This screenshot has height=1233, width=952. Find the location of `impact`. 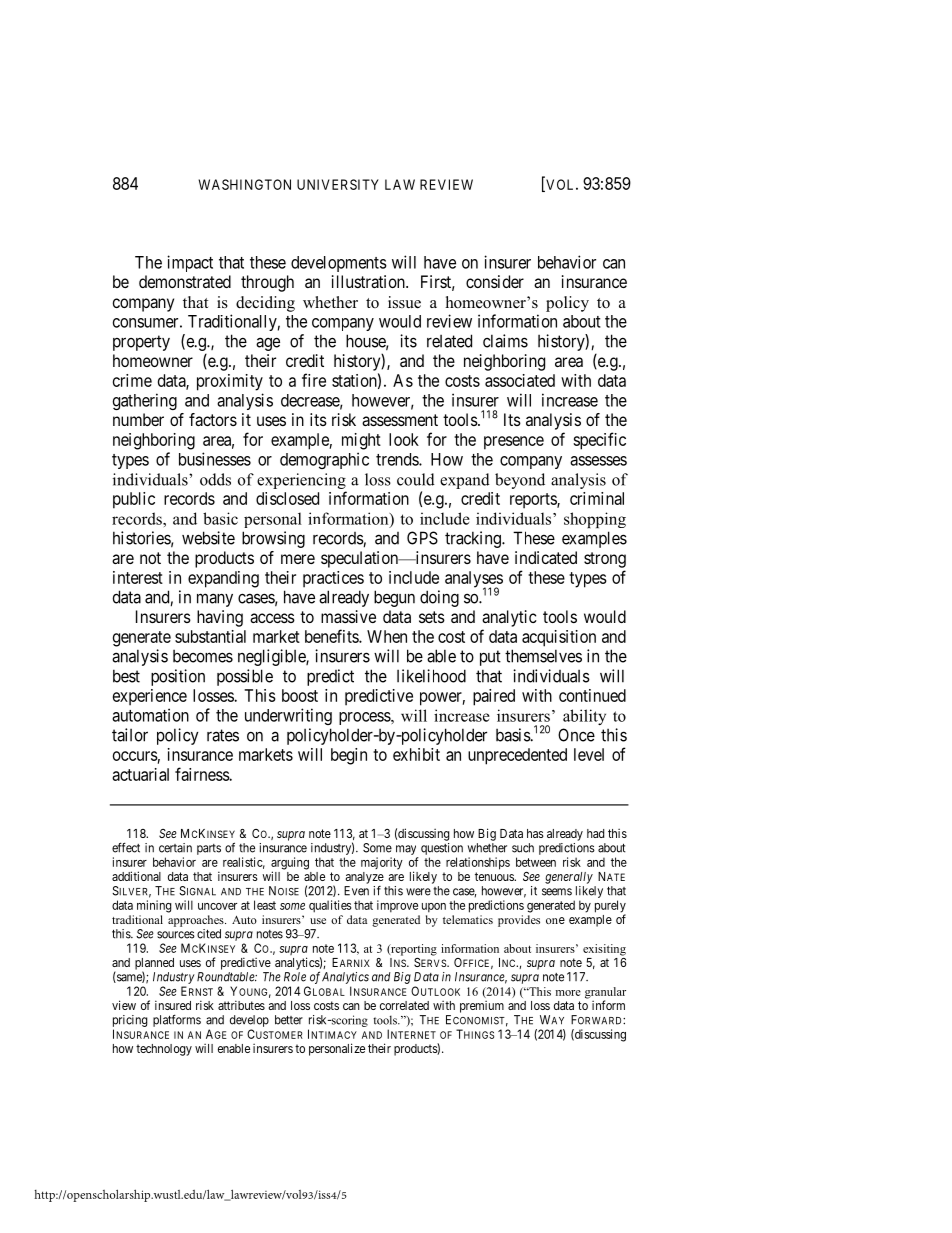

impact is located at coordinates (190, 263).
